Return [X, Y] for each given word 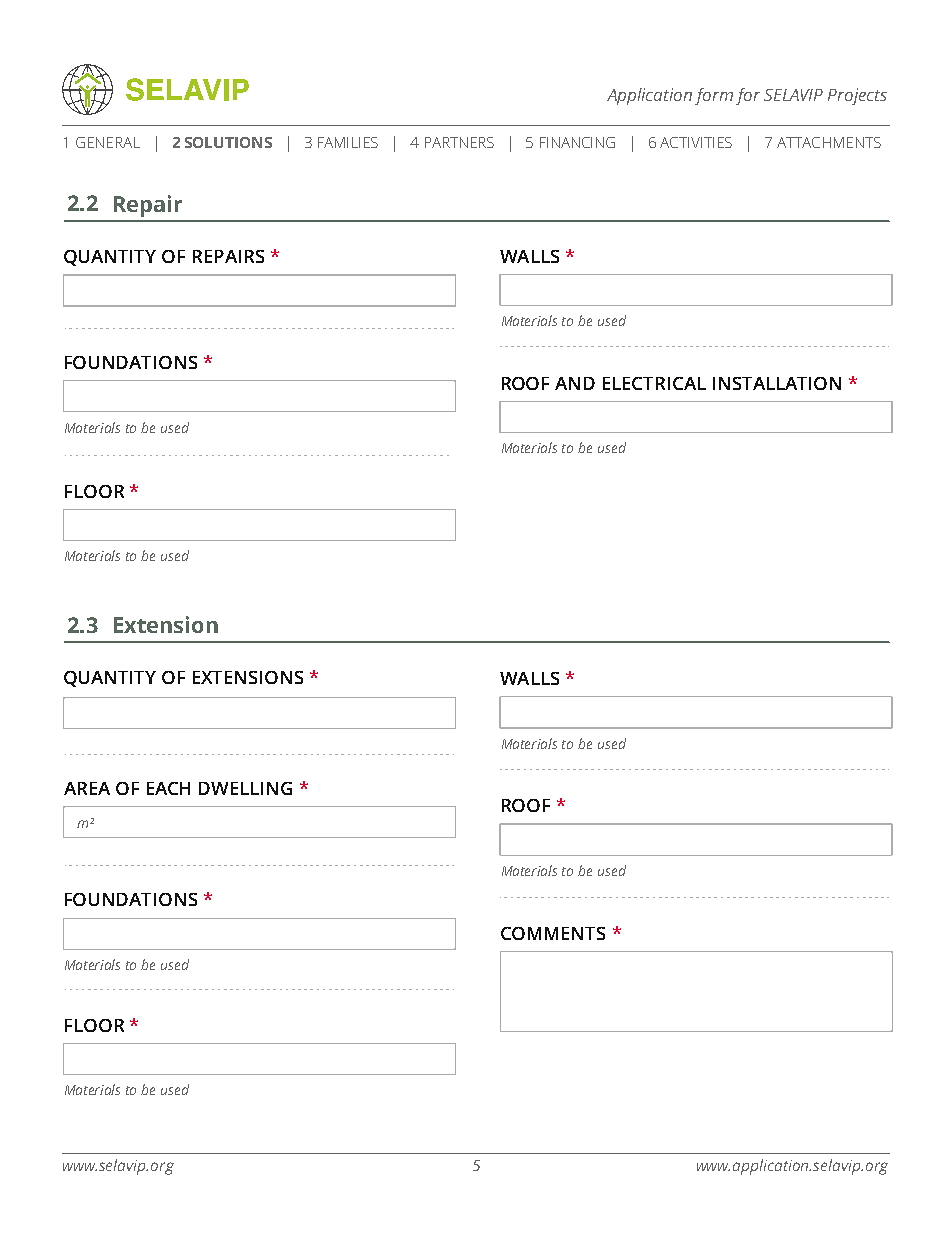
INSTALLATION [777, 383]
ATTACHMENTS [829, 142]
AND [575, 383]
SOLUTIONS [228, 142]
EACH [168, 788]
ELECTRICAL [654, 383]
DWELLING [245, 788]
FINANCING [577, 142]
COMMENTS [553, 933]
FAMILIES [348, 142]
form [714, 96]
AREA [87, 788]
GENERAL [108, 142]
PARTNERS [459, 142]
